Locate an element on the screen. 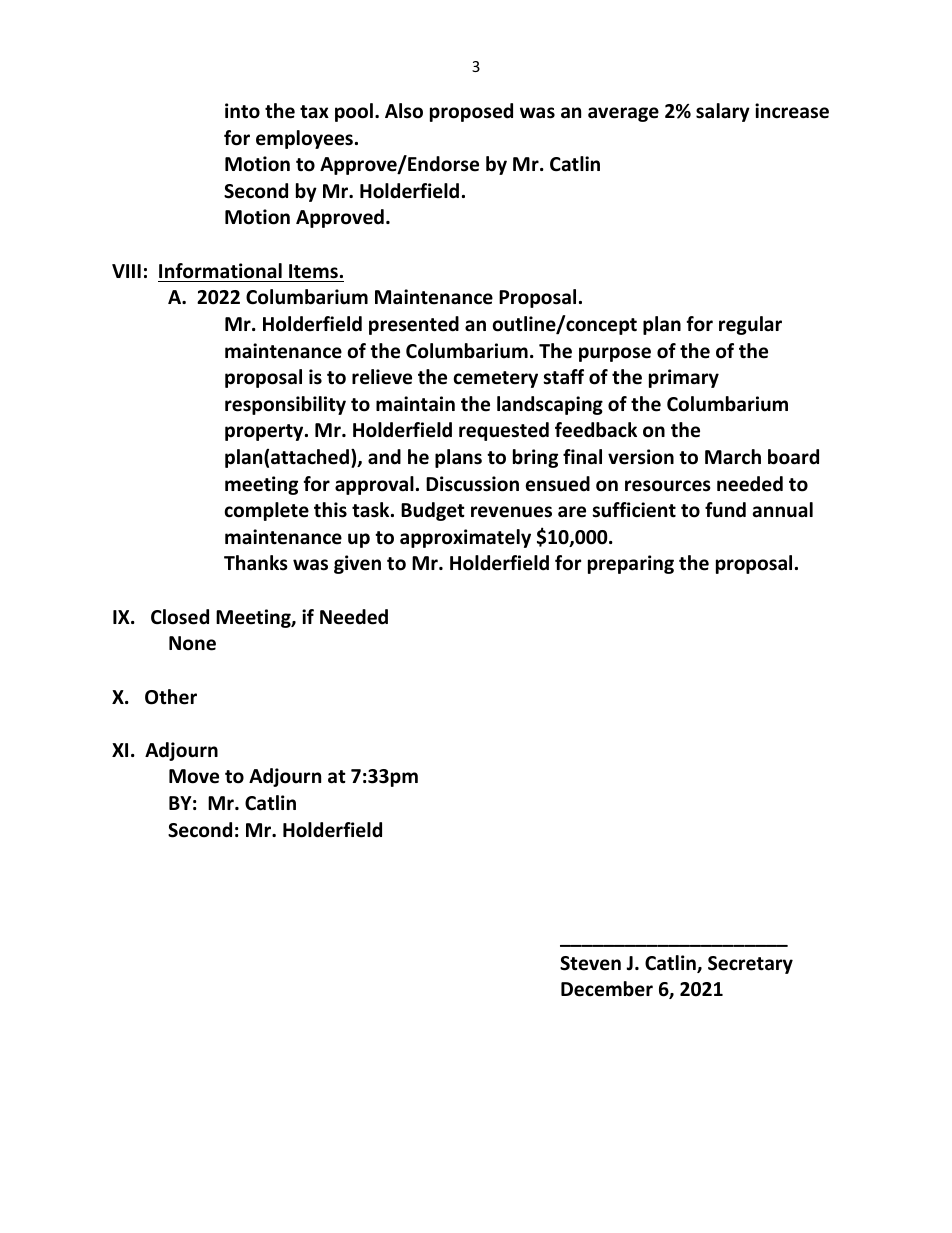  approximately is located at coordinates (465, 538).
